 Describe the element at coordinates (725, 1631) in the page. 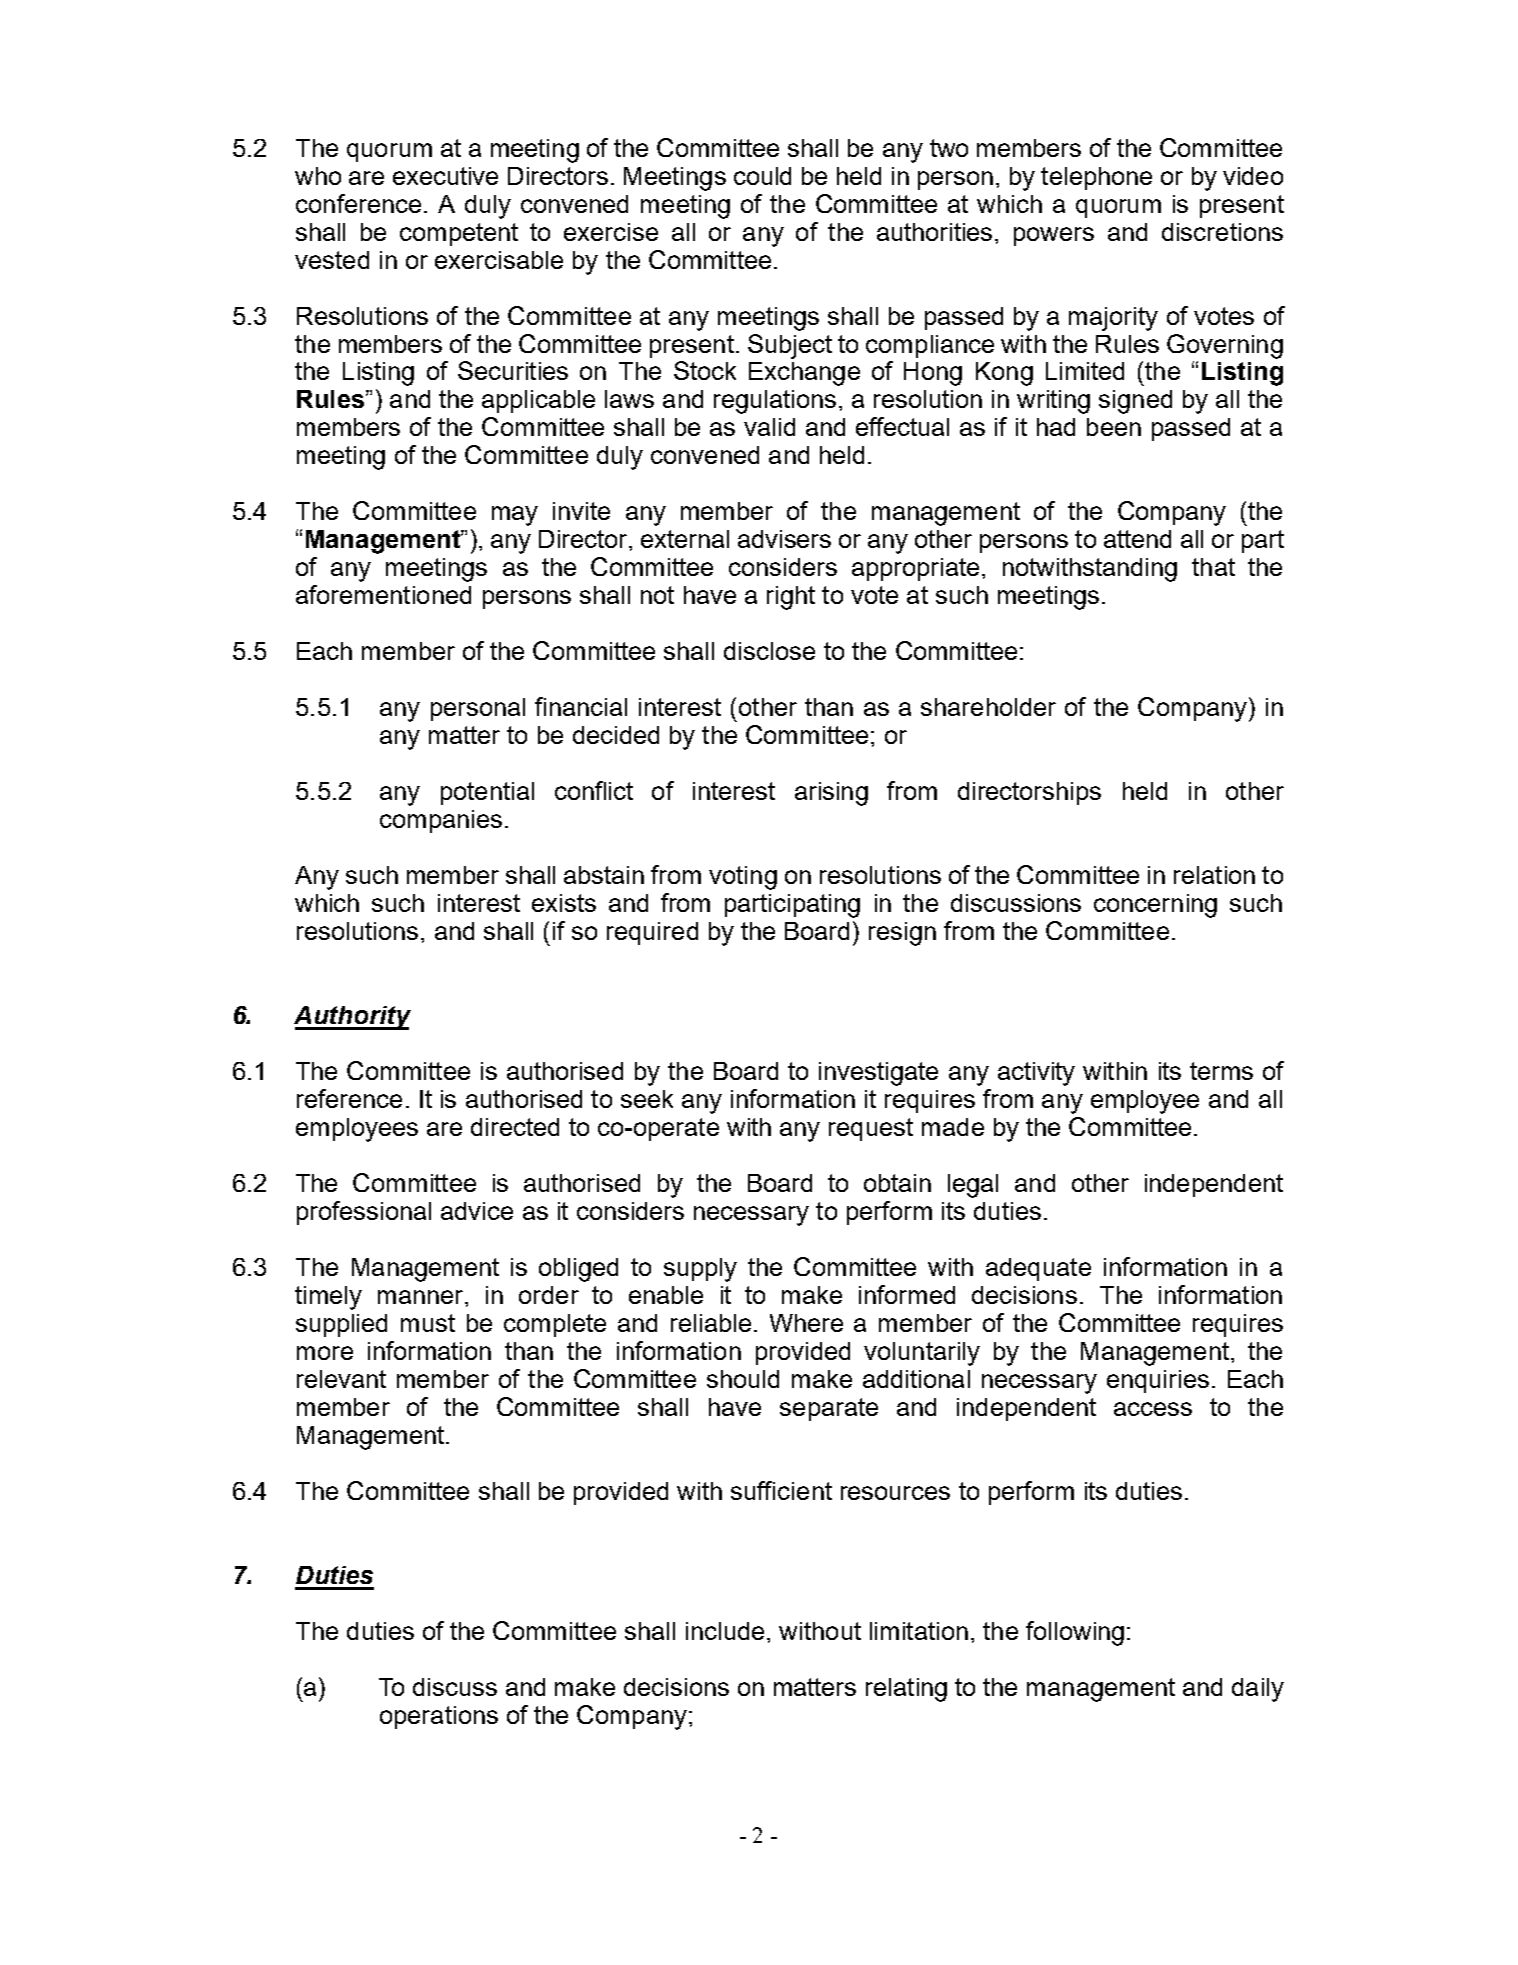

I see `include` at that location.
